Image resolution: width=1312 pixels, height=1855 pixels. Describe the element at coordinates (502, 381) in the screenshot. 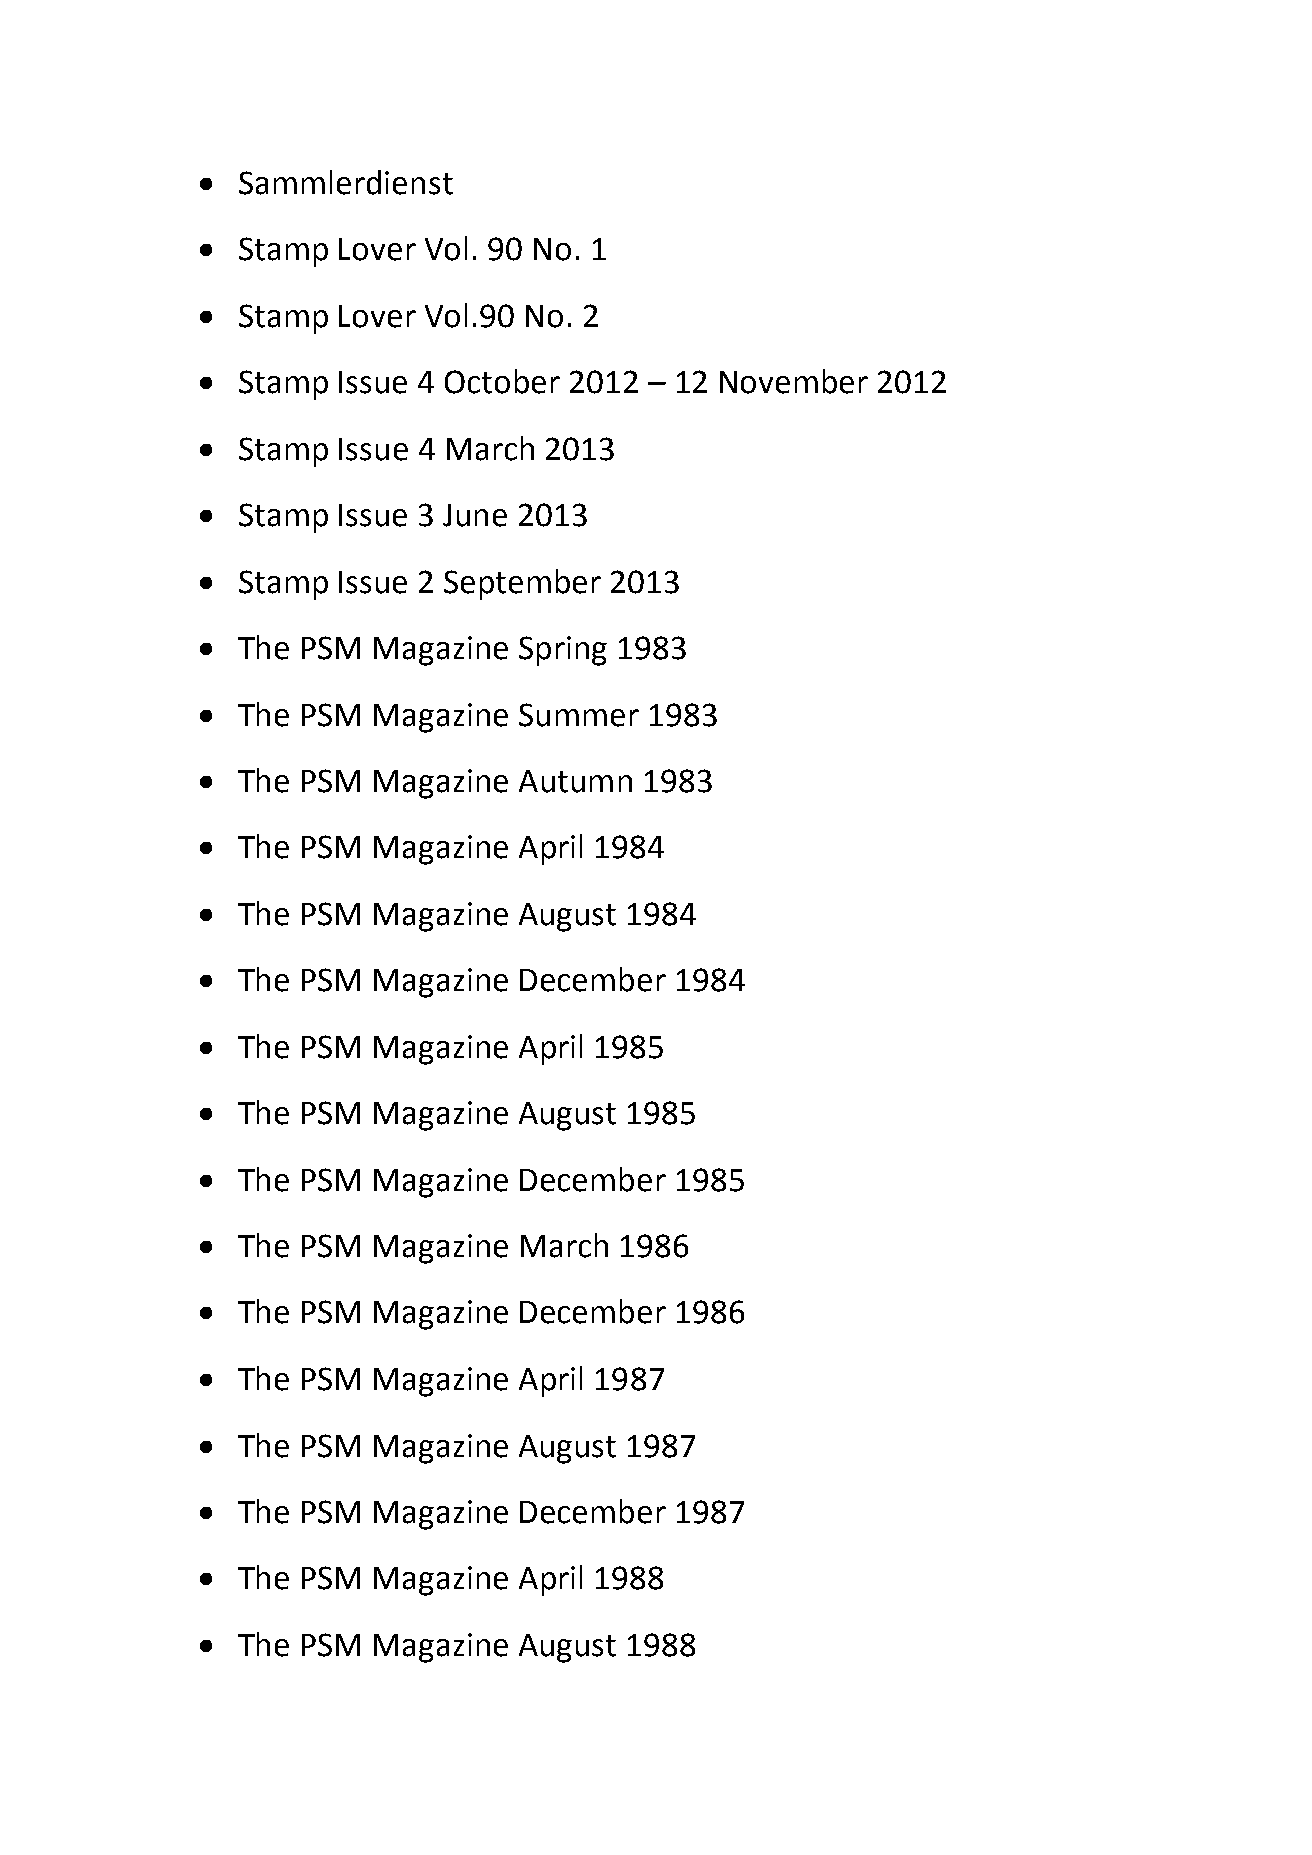

I see `October` at that location.
